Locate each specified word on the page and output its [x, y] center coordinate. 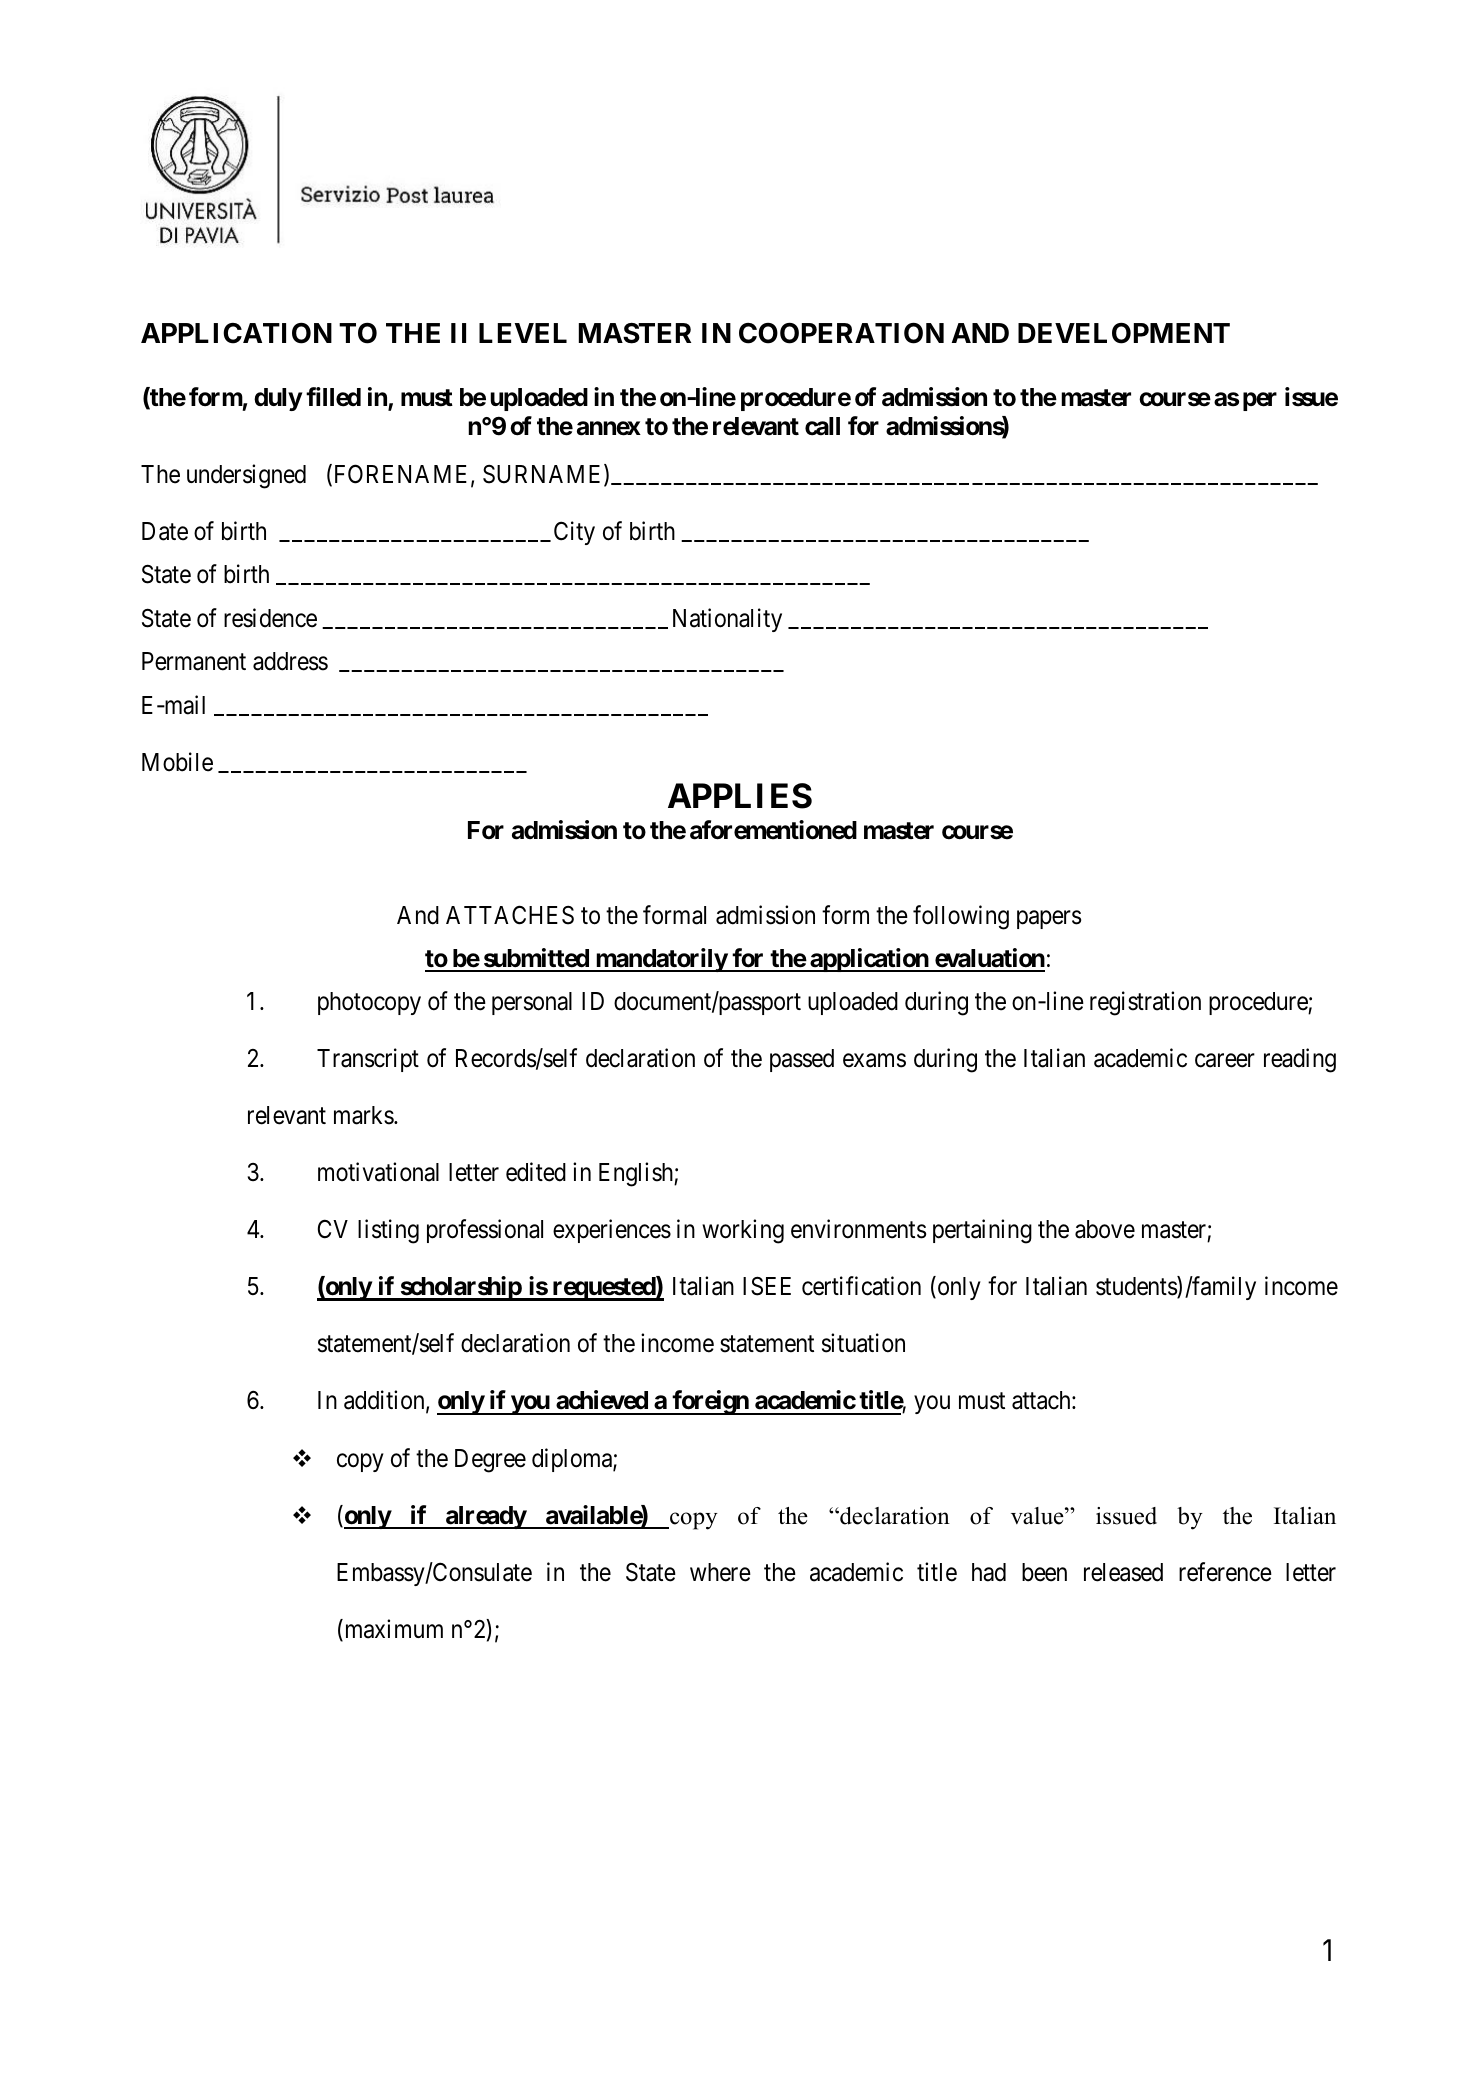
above [1105, 1229]
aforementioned [773, 830]
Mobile [177, 762]
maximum [392, 1630]
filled [333, 397]
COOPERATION [841, 333]
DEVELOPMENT [1124, 333]
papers [1049, 919]
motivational [378, 1172]
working [743, 1231]
